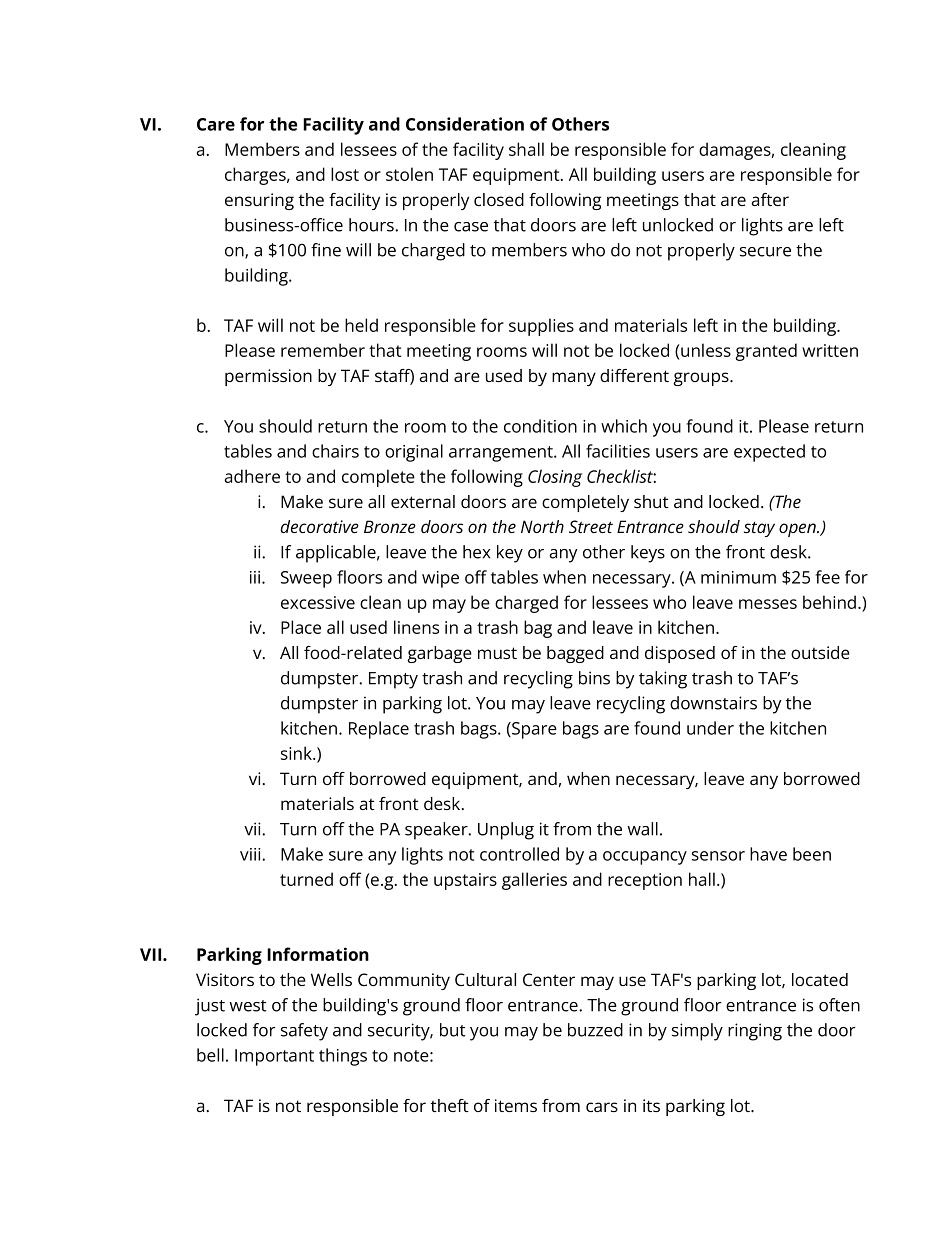 Image resolution: width=952 pixels, height=1233 pixels. I want to click on closed, so click(499, 199).
